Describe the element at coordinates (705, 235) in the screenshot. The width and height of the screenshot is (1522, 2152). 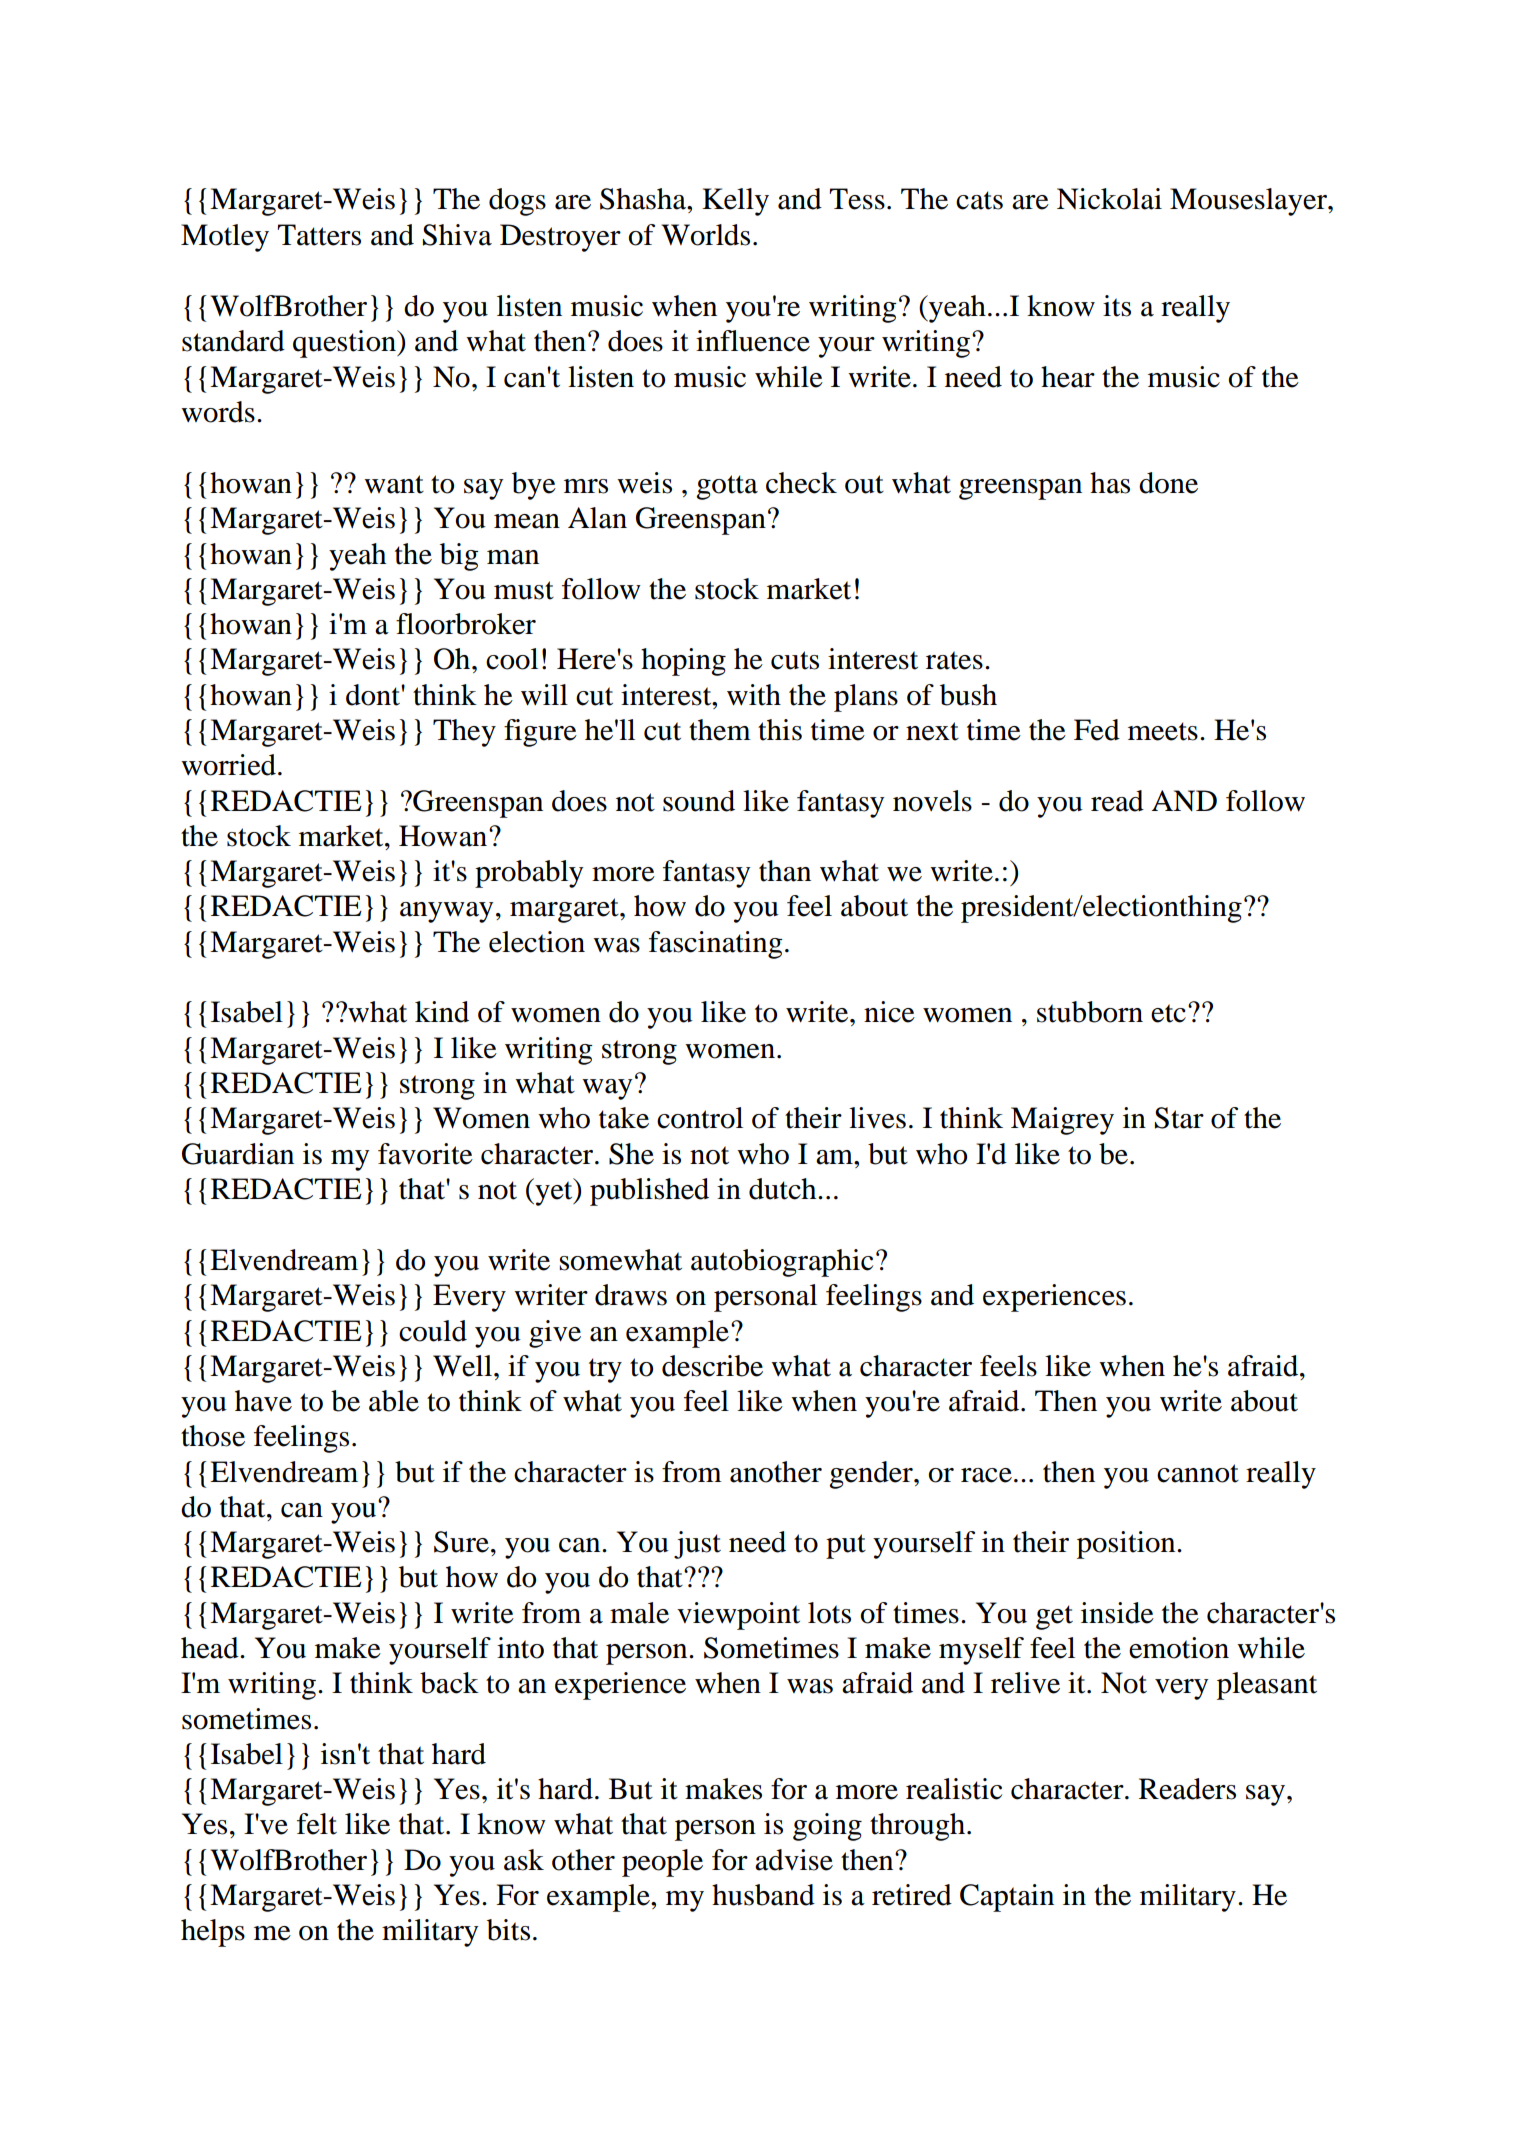
I see `Worlds` at that location.
